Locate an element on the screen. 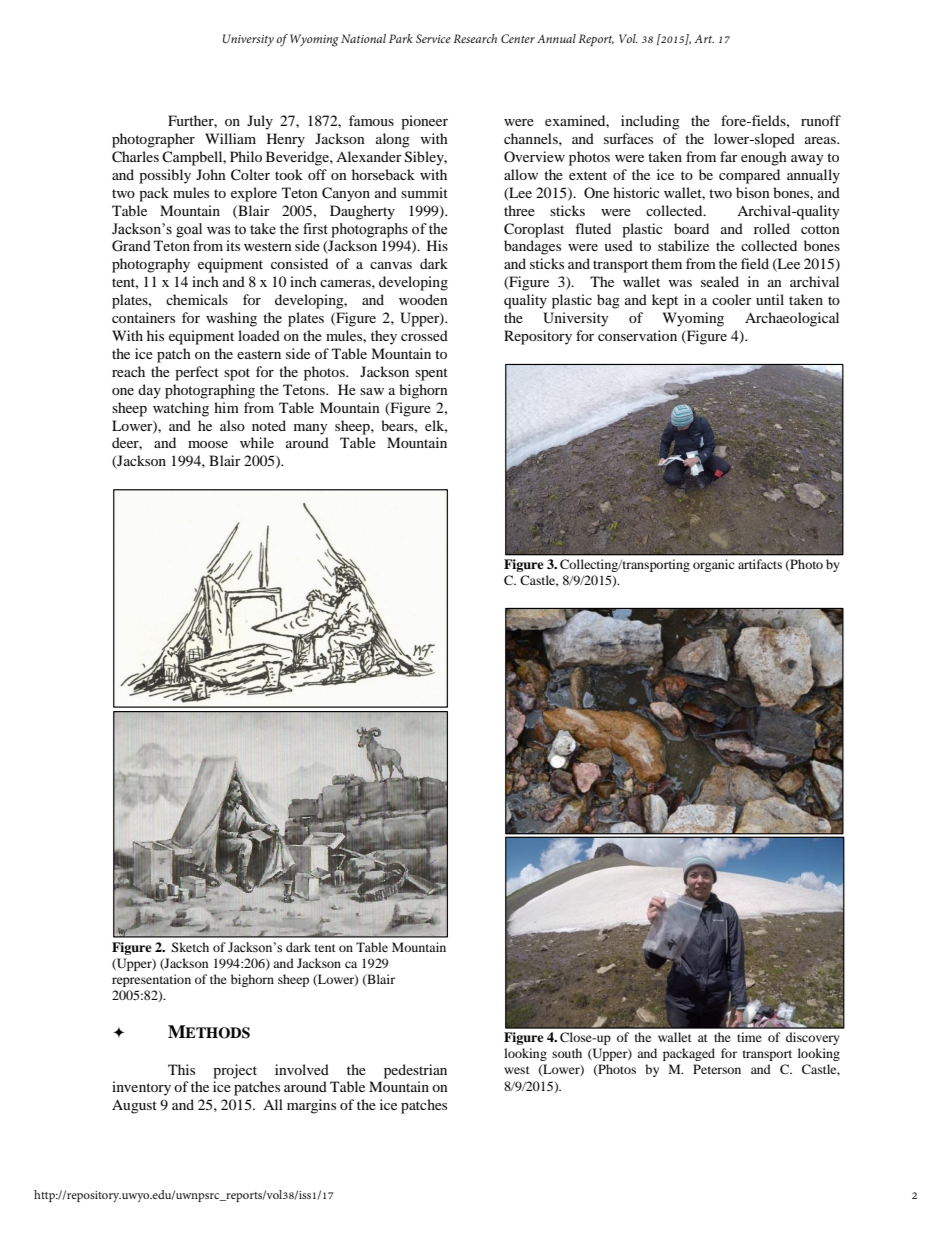 The width and height of the screenshot is (952, 1233). runoff is located at coordinates (821, 120).
